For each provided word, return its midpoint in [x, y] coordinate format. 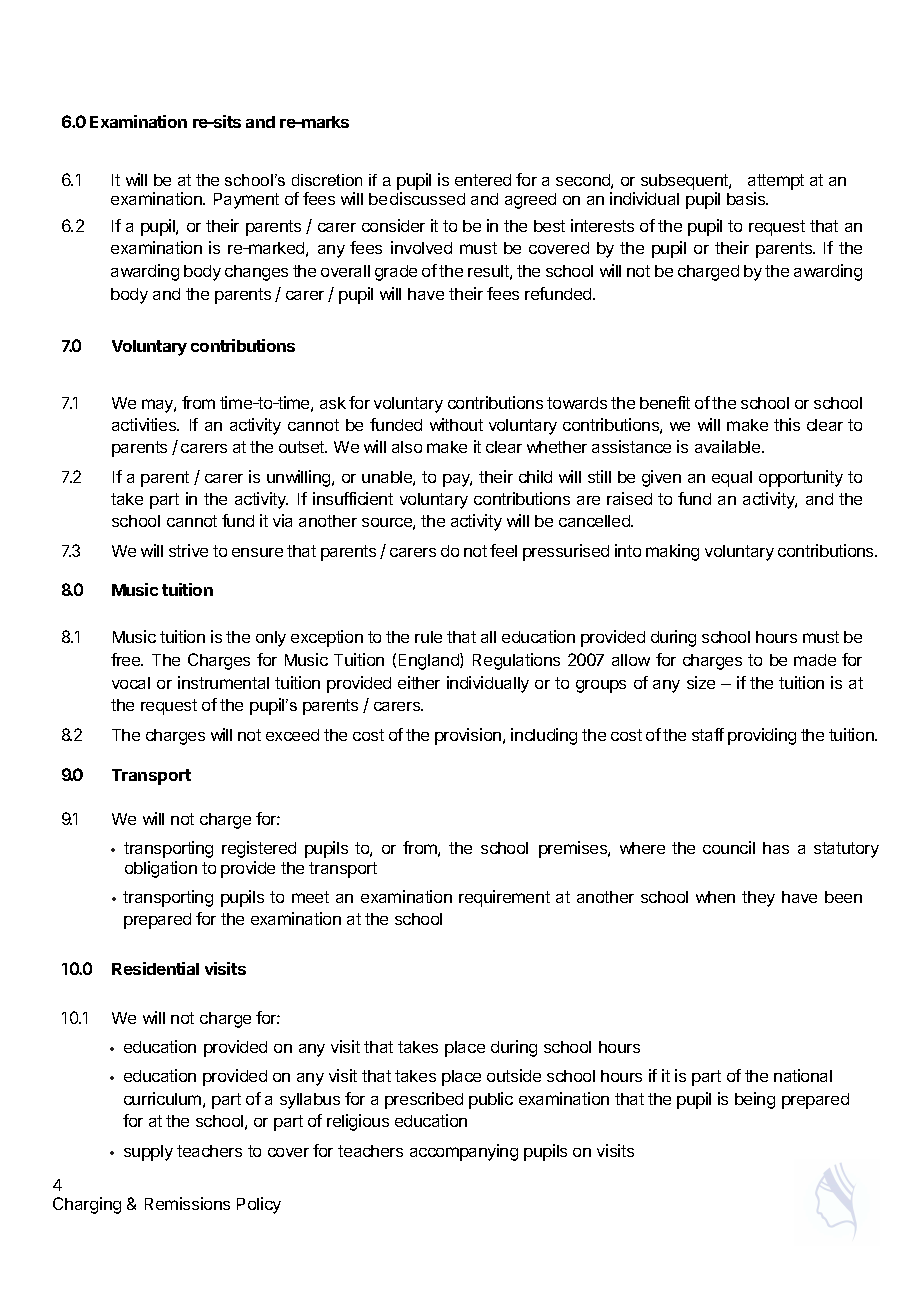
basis [747, 198]
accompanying [464, 1152]
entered [483, 180]
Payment [246, 201]
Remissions [187, 1203]
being [755, 1100]
